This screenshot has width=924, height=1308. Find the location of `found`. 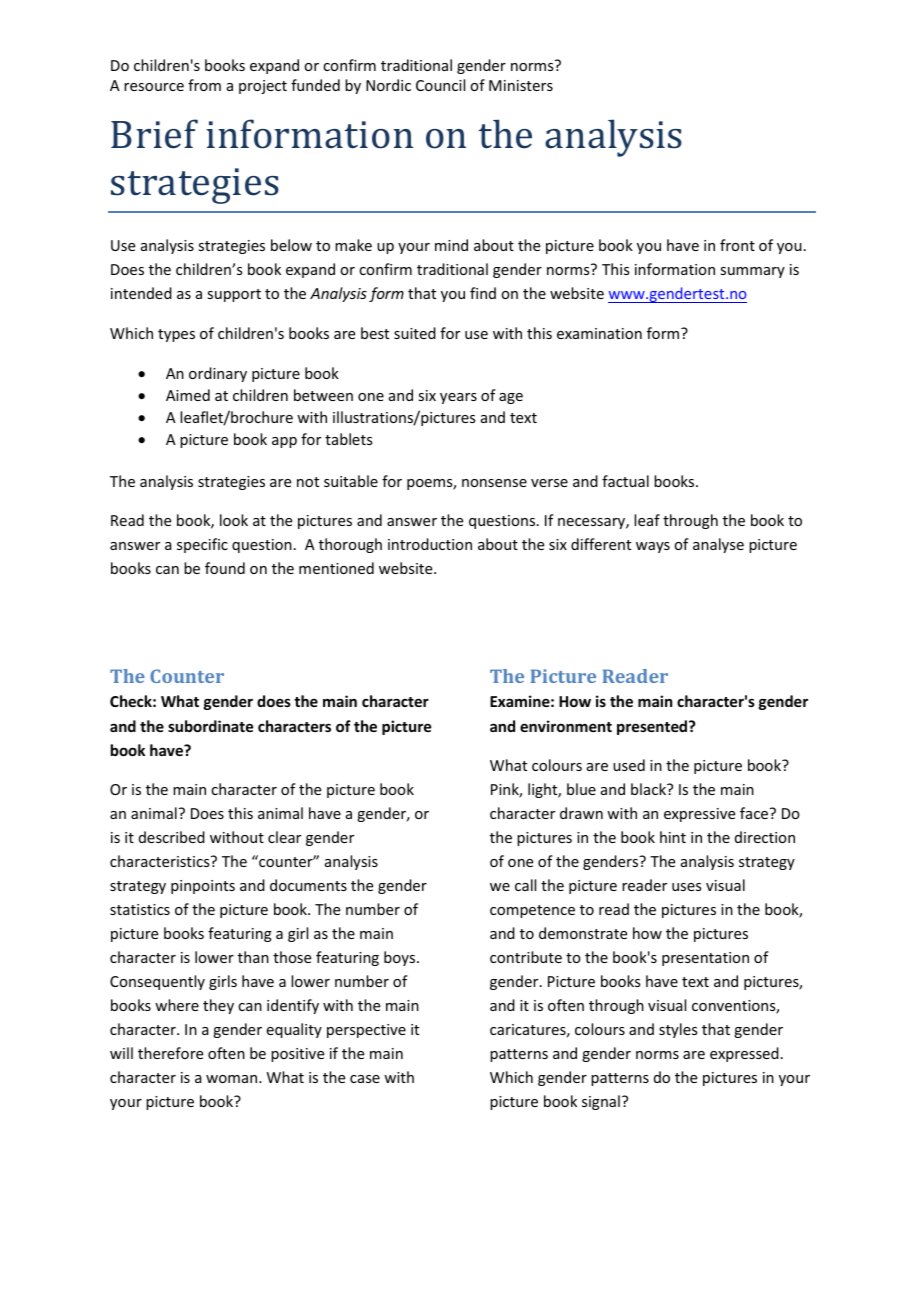

found is located at coordinates (225, 568).
